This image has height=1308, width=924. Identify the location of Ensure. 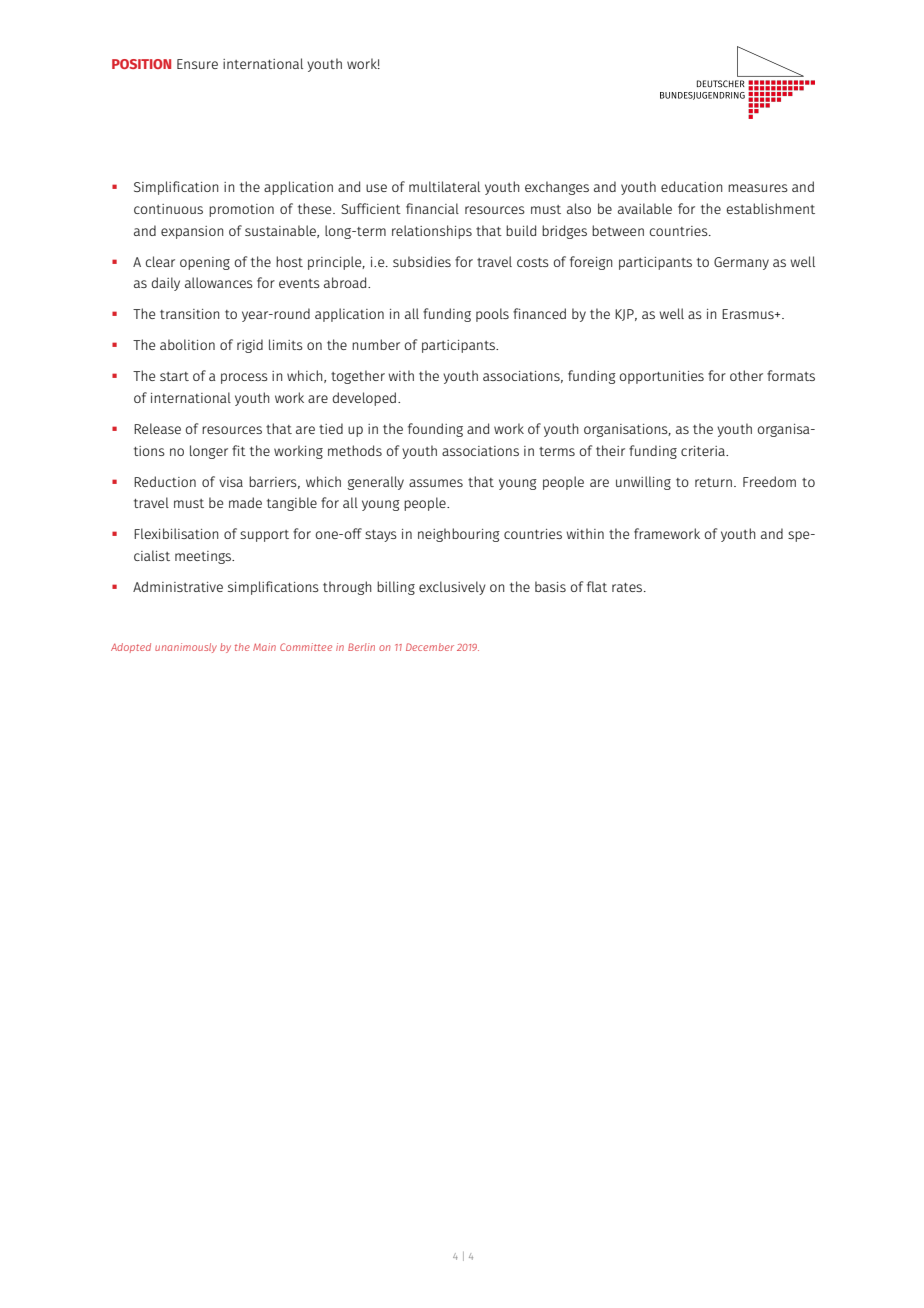
(197, 64).
